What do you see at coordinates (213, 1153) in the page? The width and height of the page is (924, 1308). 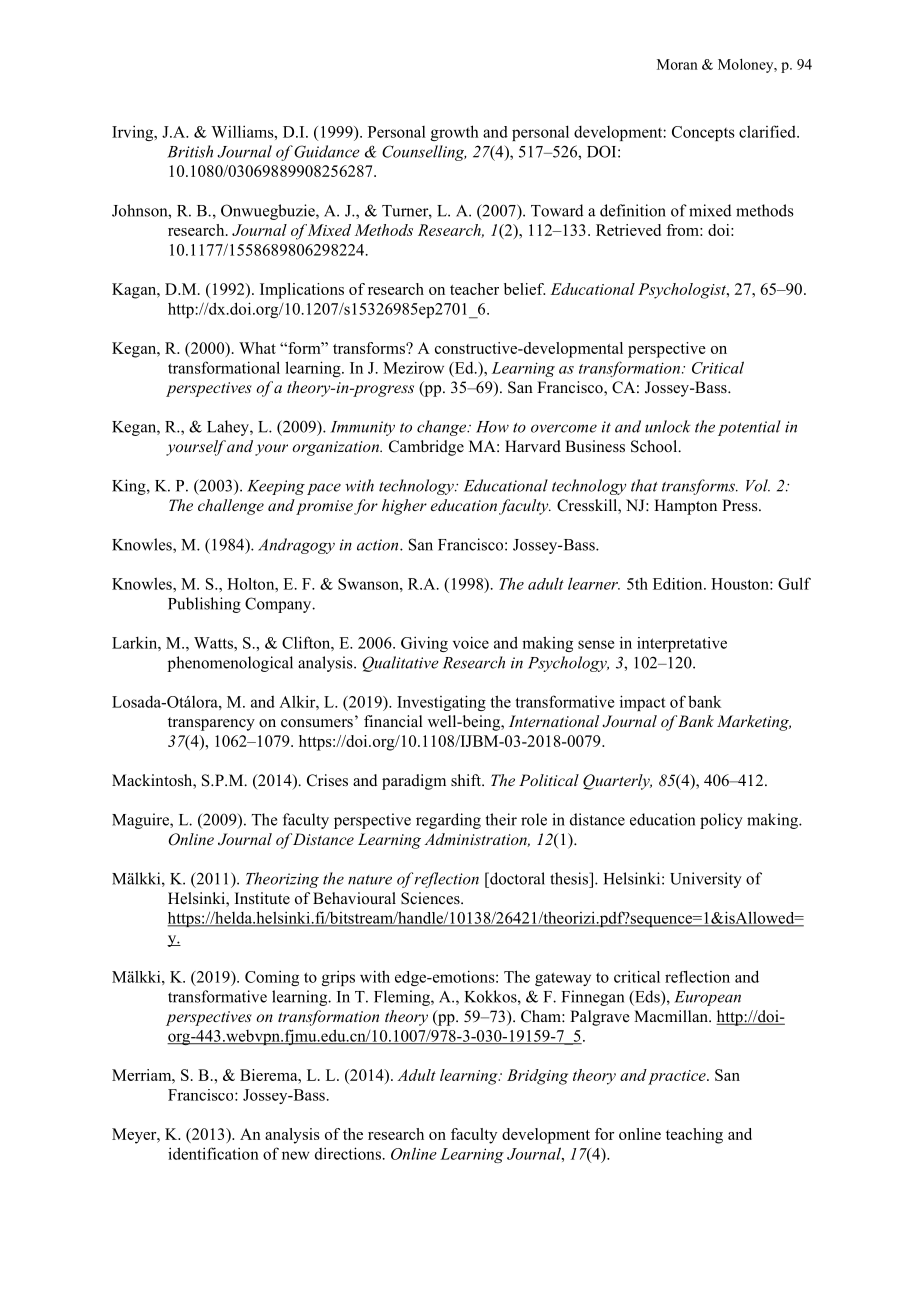 I see `identification` at bounding box center [213, 1153].
